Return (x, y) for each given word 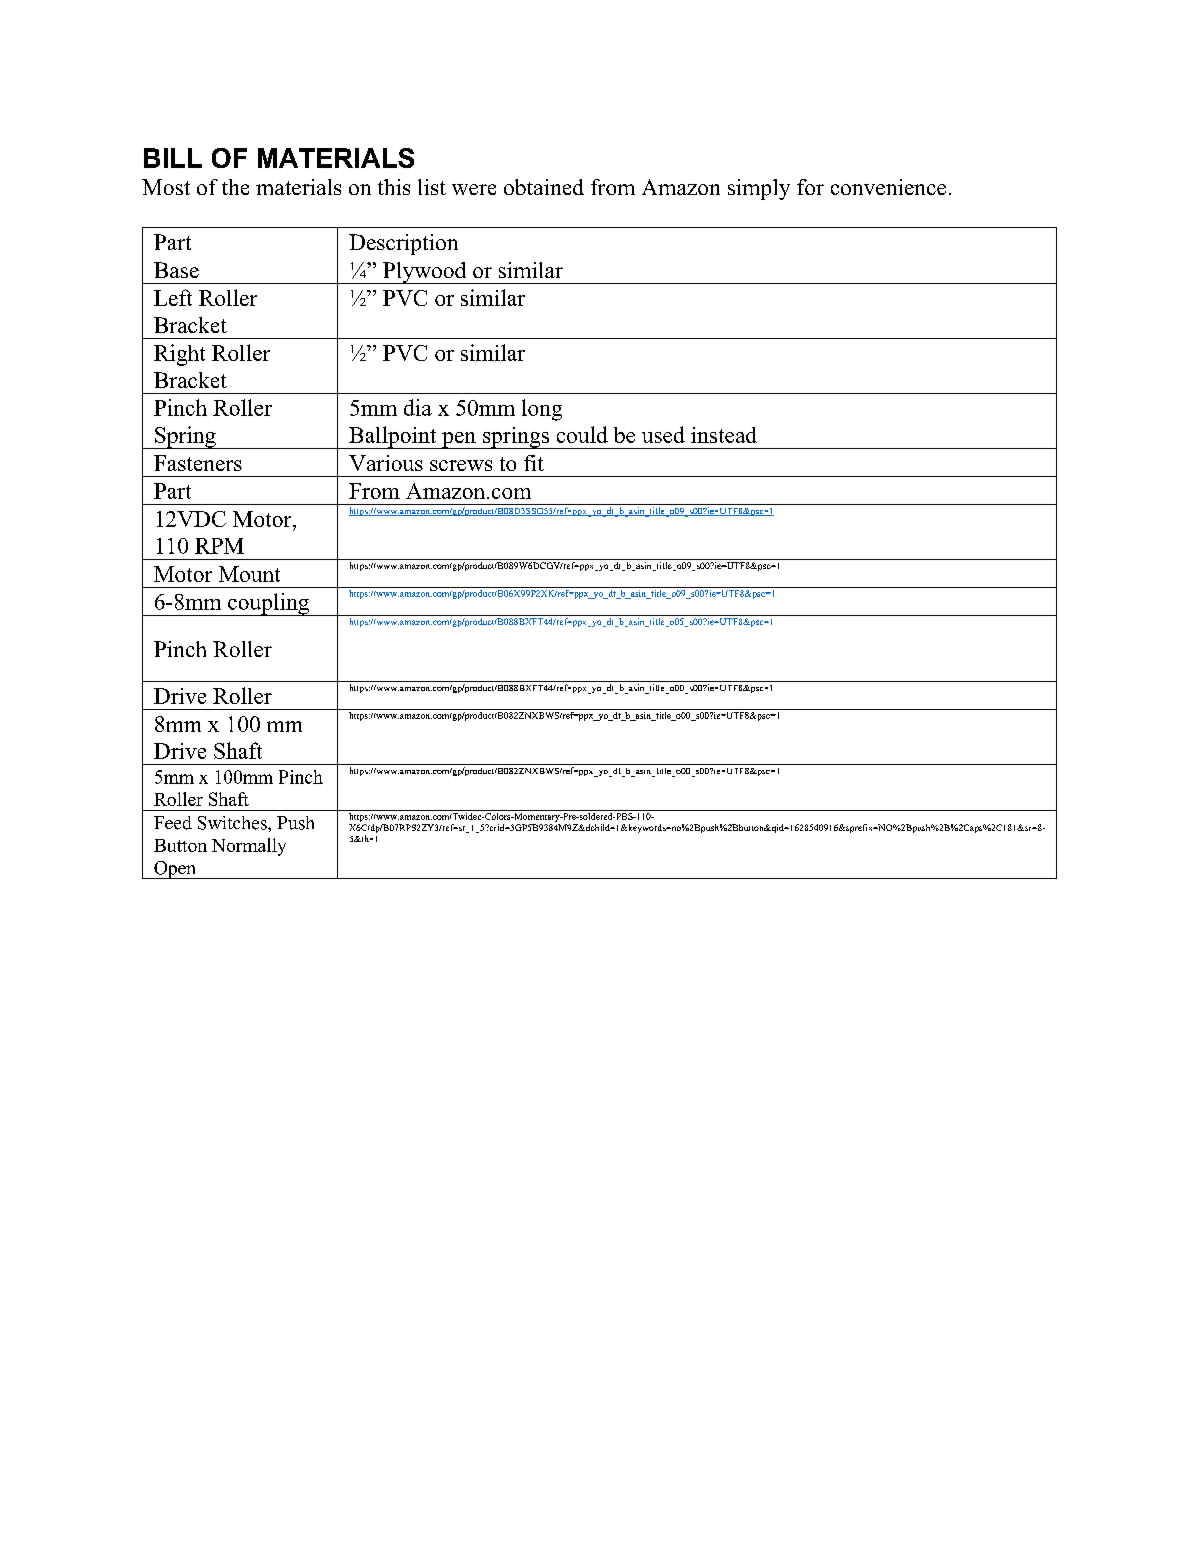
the (235, 187)
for (810, 187)
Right (179, 355)
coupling (269, 604)
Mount (249, 574)
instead (724, 435)
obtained (544, 187)
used (663, 434)
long (542, 410)
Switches (233, 823)
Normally (249, 847)
